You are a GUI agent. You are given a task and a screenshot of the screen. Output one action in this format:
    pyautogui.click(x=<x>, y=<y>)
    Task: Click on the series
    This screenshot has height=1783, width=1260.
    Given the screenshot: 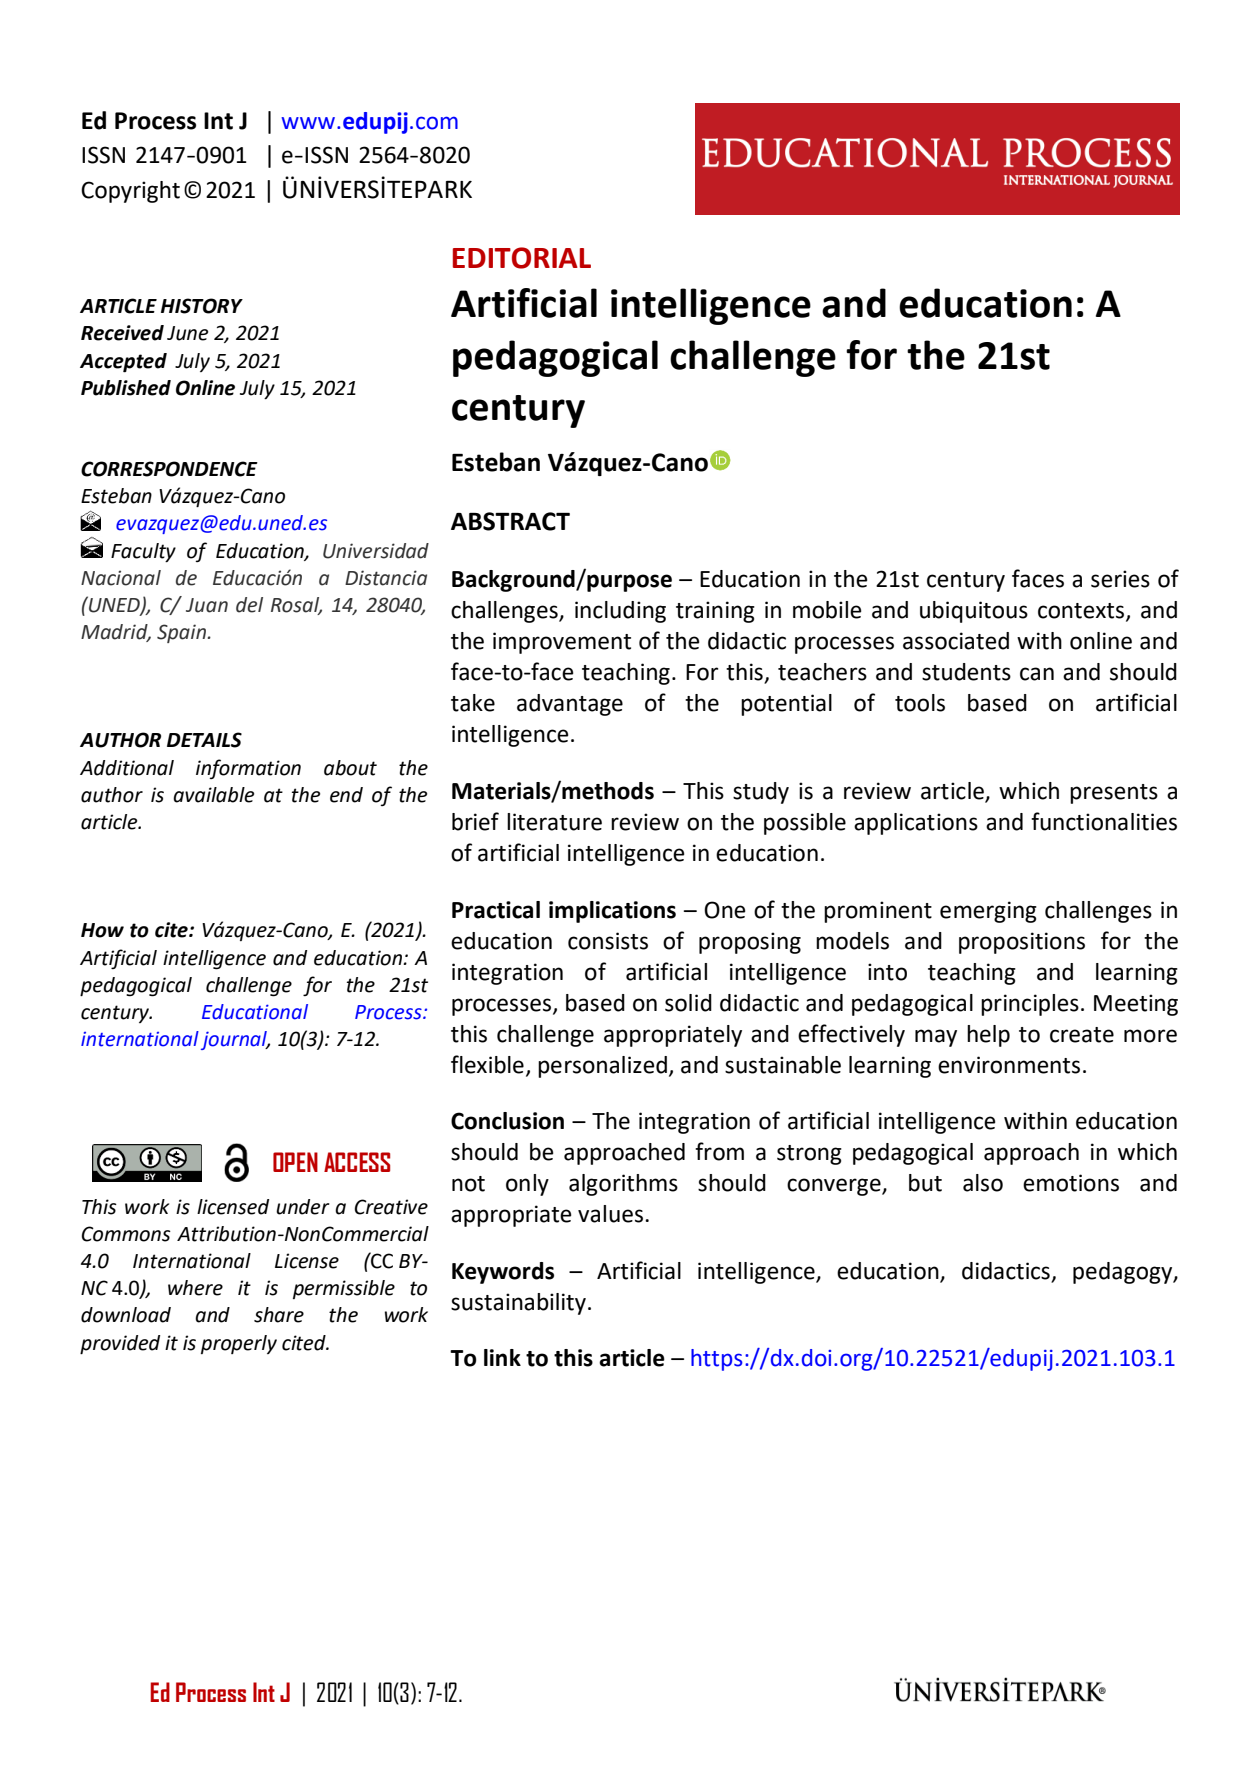 What is the action you would take?
    pyautogui.click(x=1120, y=579)
